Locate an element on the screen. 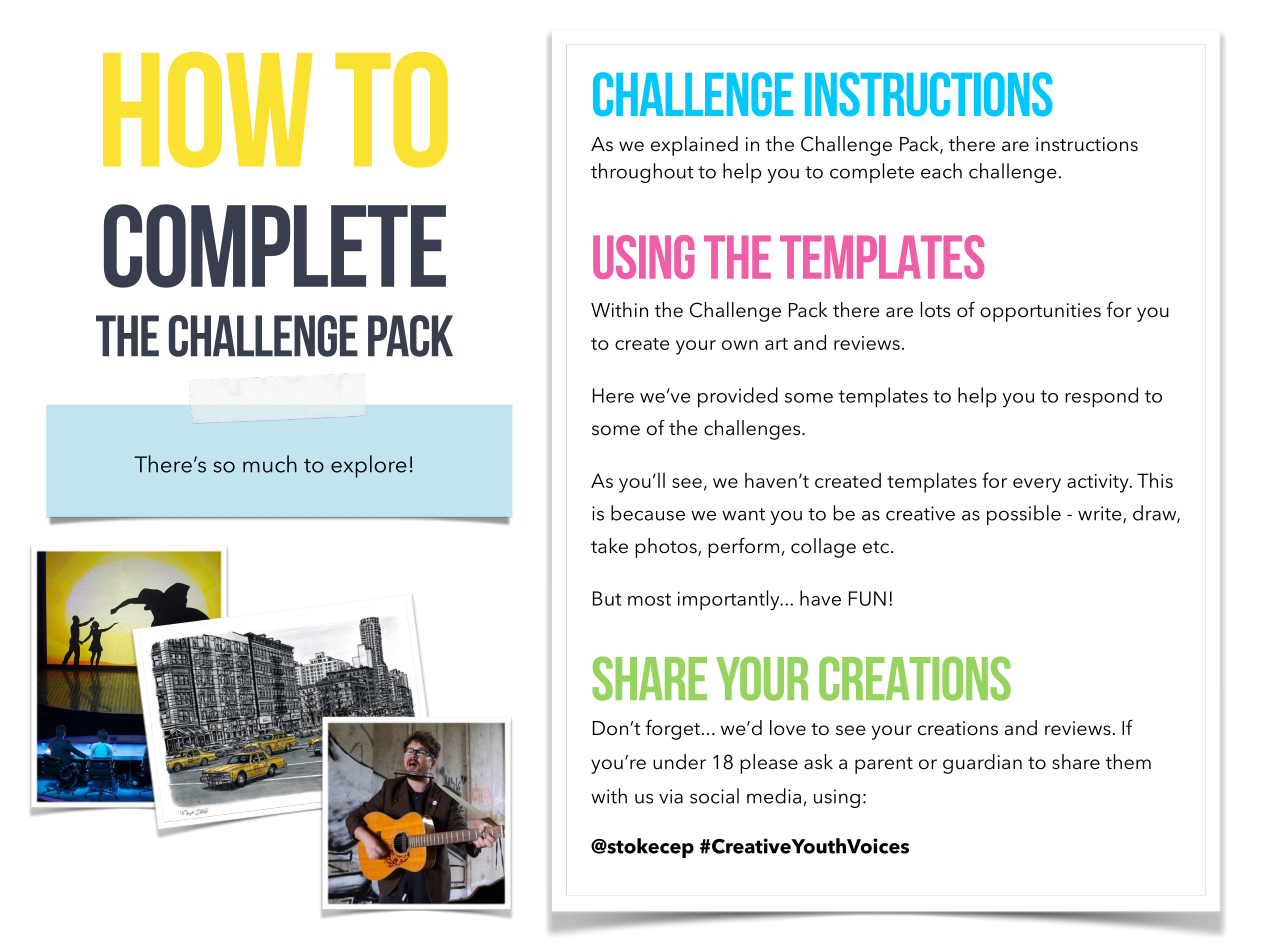  own is located at coordinates (740, 345).
